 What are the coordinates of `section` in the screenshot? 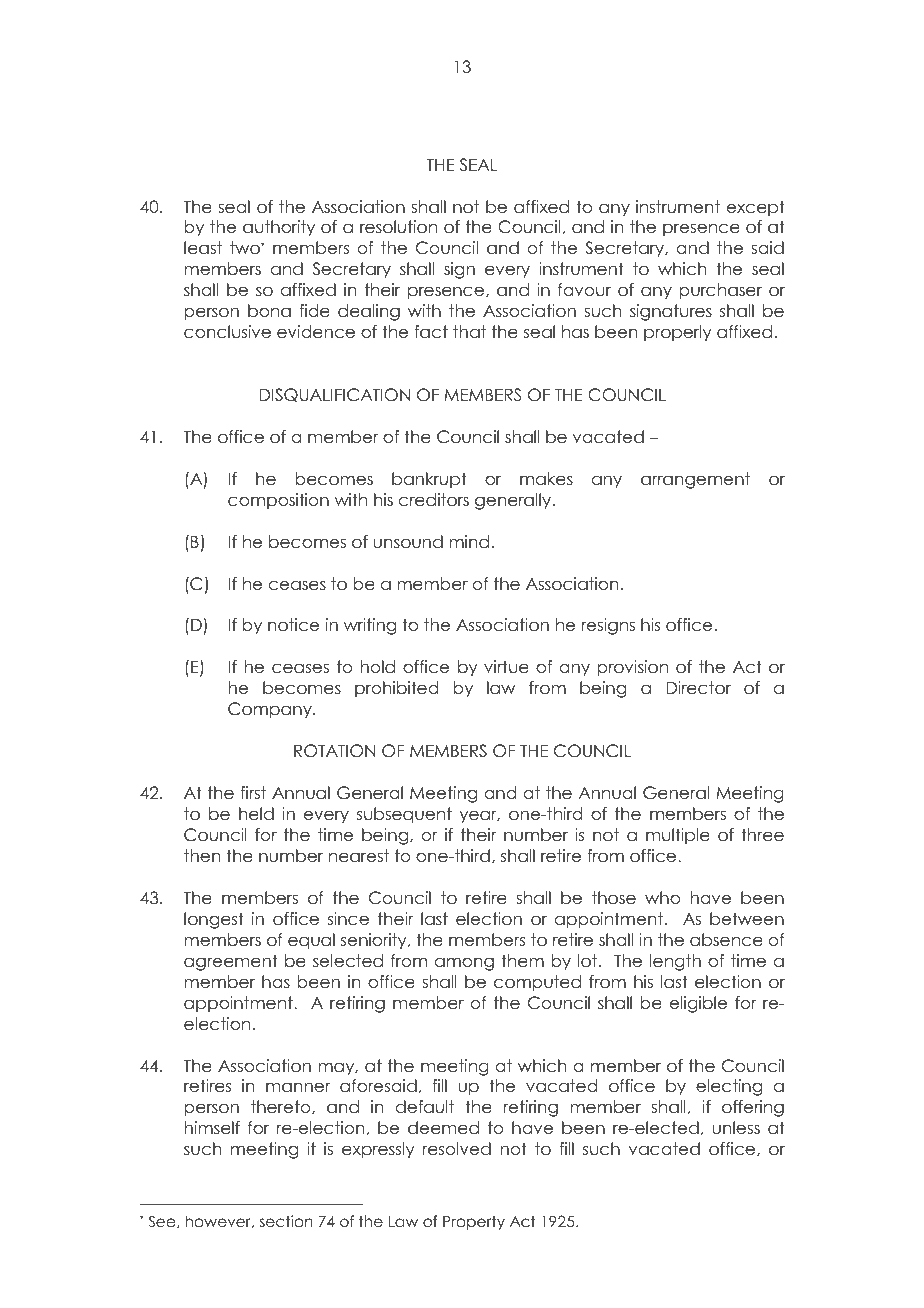 It's located at (286, 1221).
